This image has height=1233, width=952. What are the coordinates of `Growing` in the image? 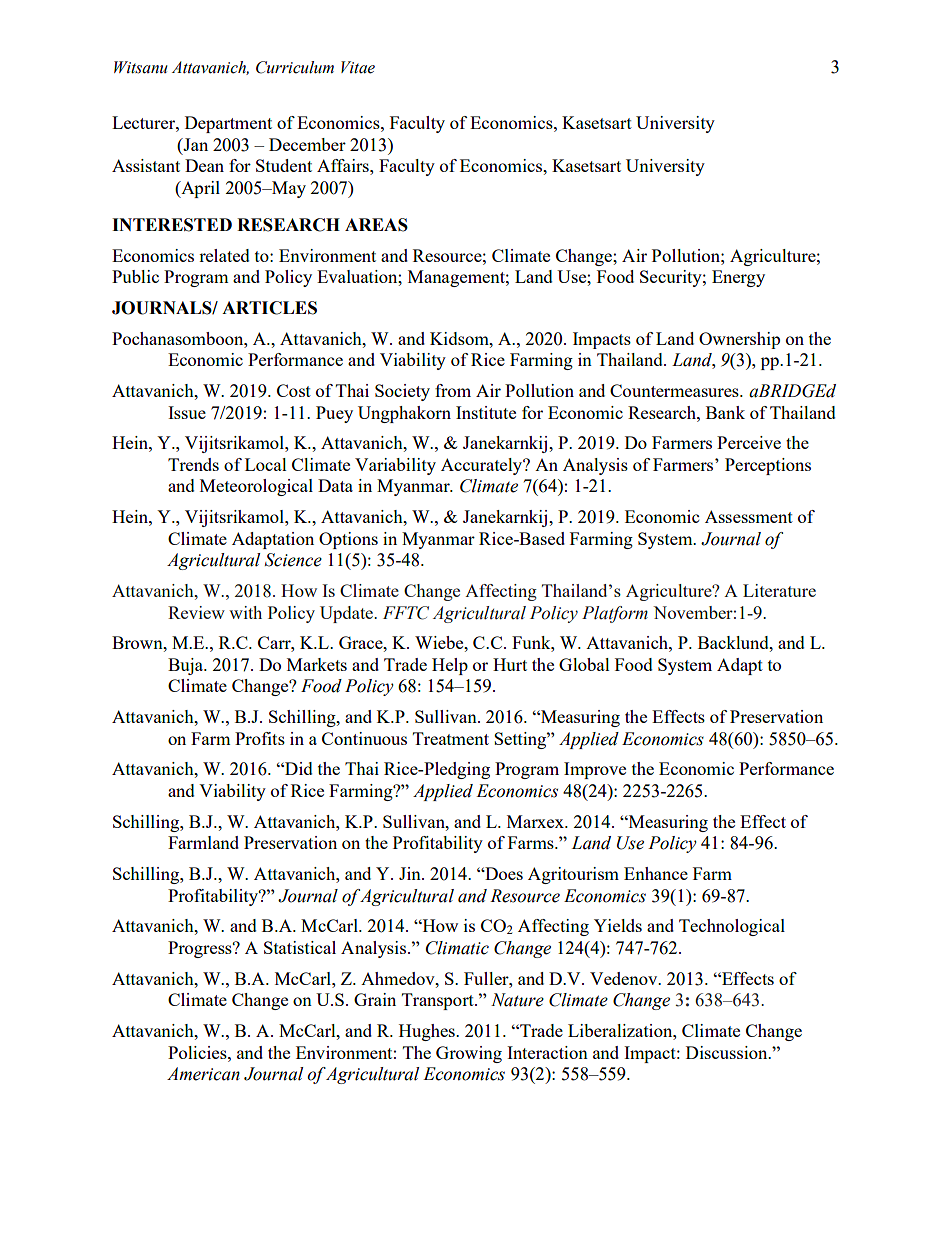 It's located at (469, 1054).
